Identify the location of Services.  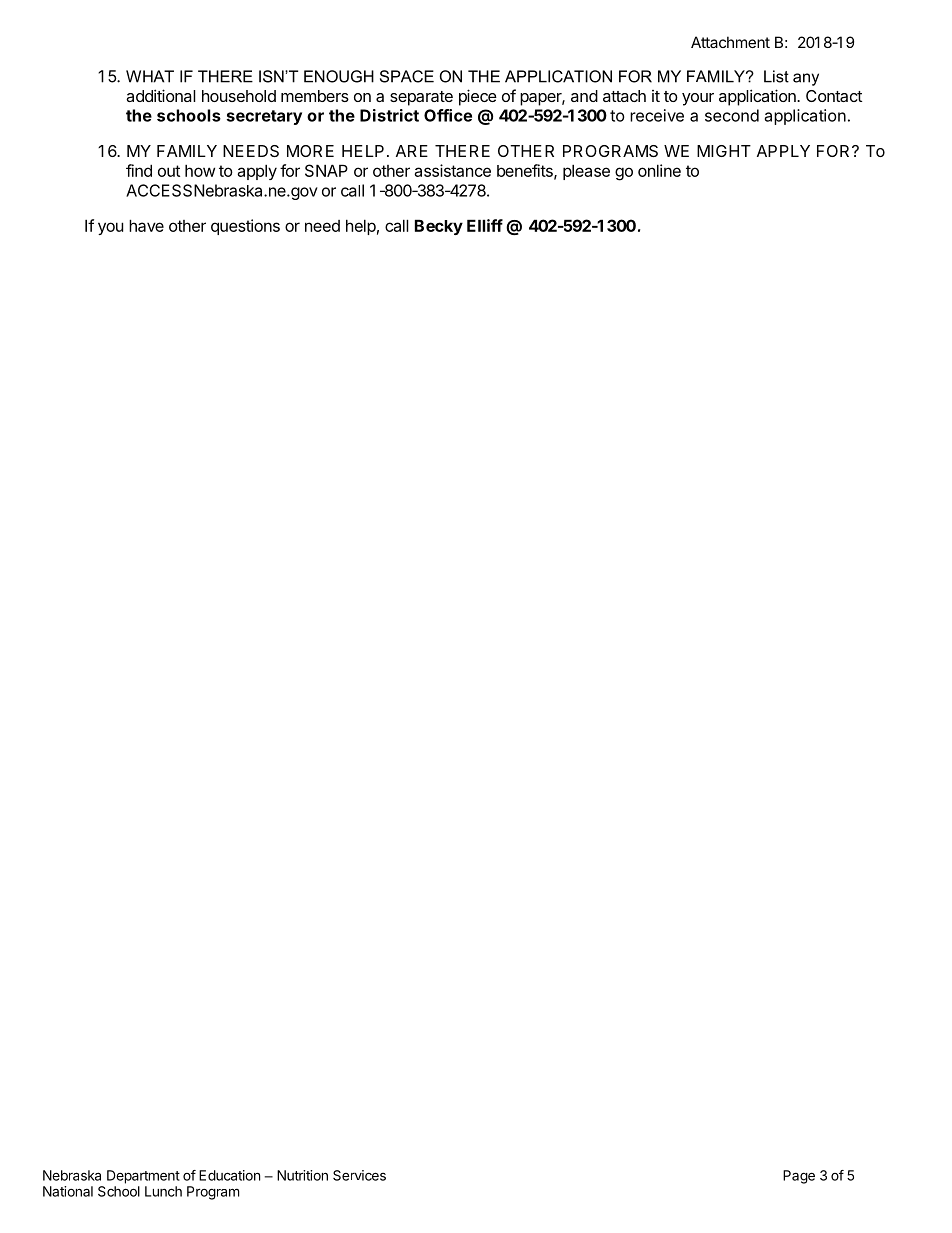
(359, 1175).
